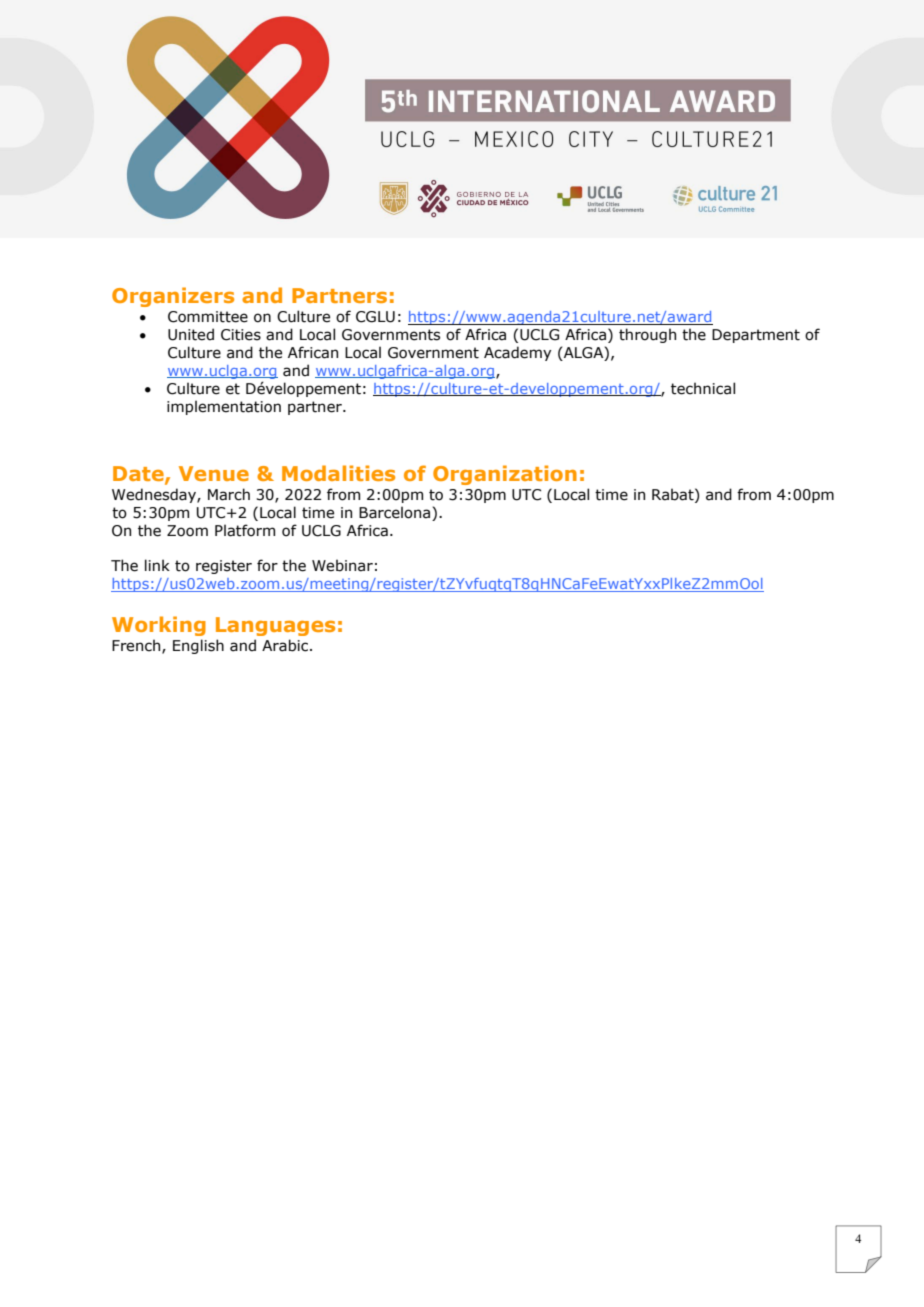 The image size is (924, 1307). What do you see at coordinates (517, 353) in the screenshot?
I see `Academy` at bounding box center [517, 353].
